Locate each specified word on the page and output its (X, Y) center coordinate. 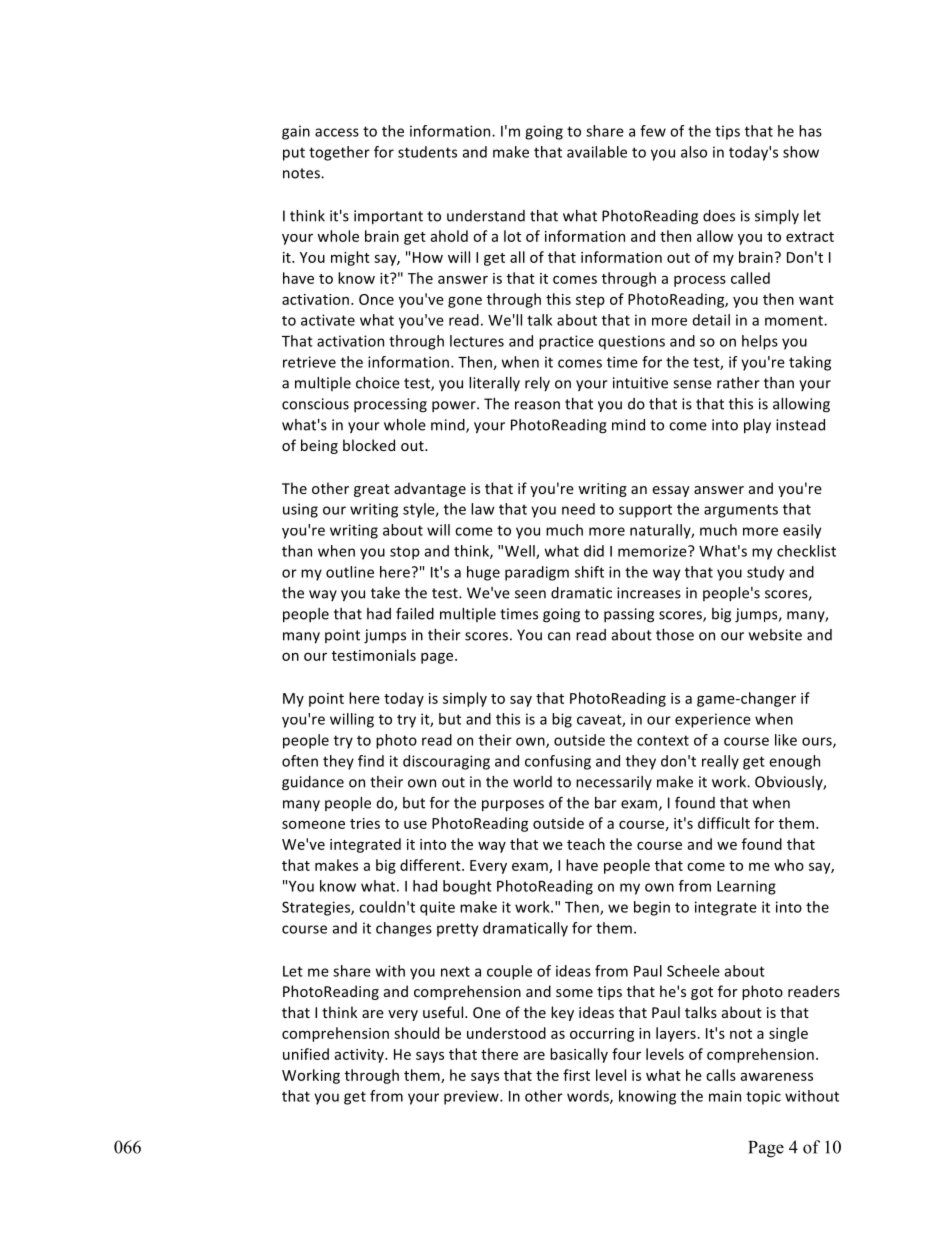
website (775, 635)
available (597, 152)
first (576, 1075)
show (801, 152)
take (385, 593)
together (339, 153)
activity (360, 1056)
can (559, 636)
